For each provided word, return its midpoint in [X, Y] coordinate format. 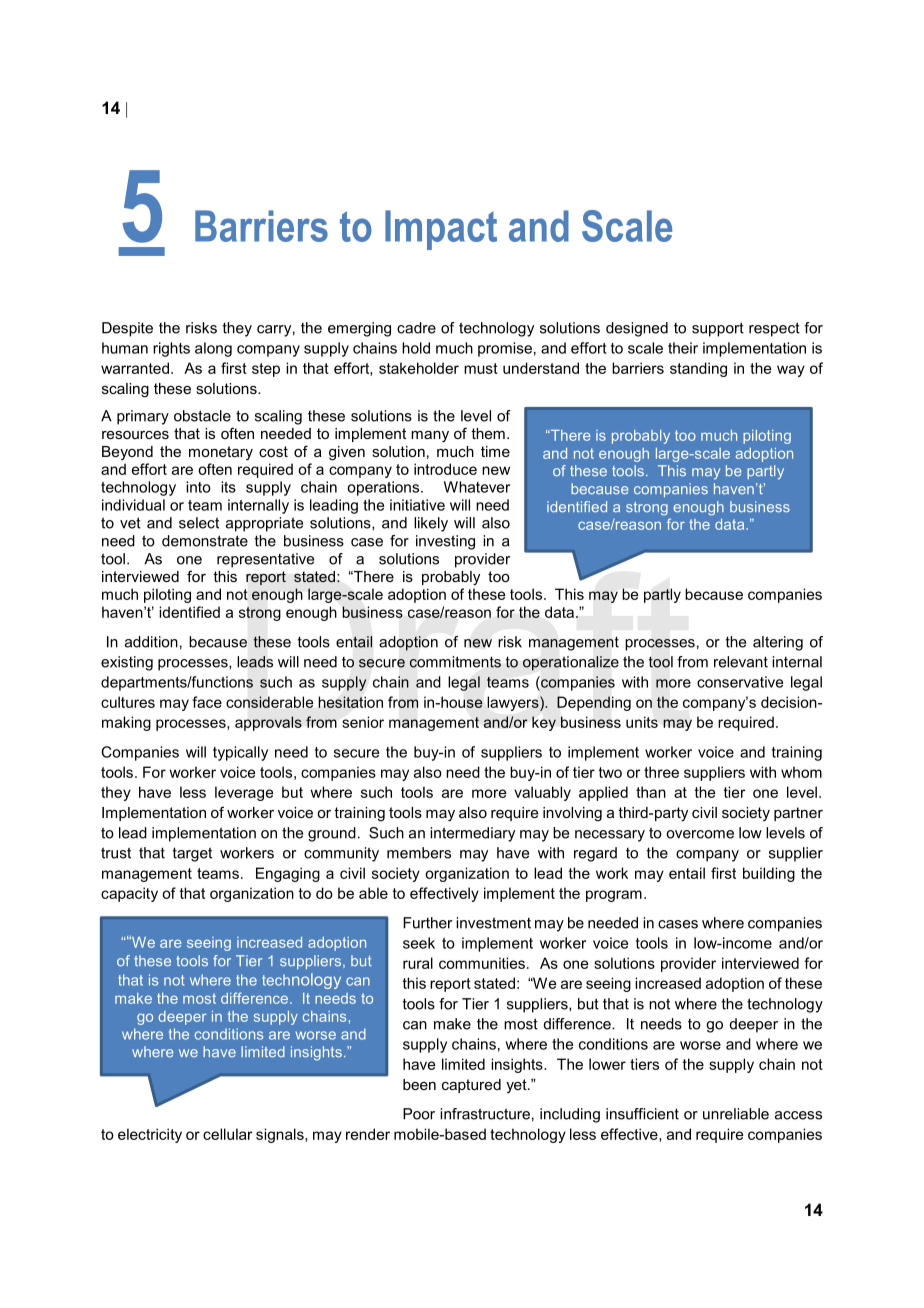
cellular [227, 1134]
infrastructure [485, 1114]
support [718, 329]
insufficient [642, 1114]
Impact [441, 230]
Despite [127, 329]
